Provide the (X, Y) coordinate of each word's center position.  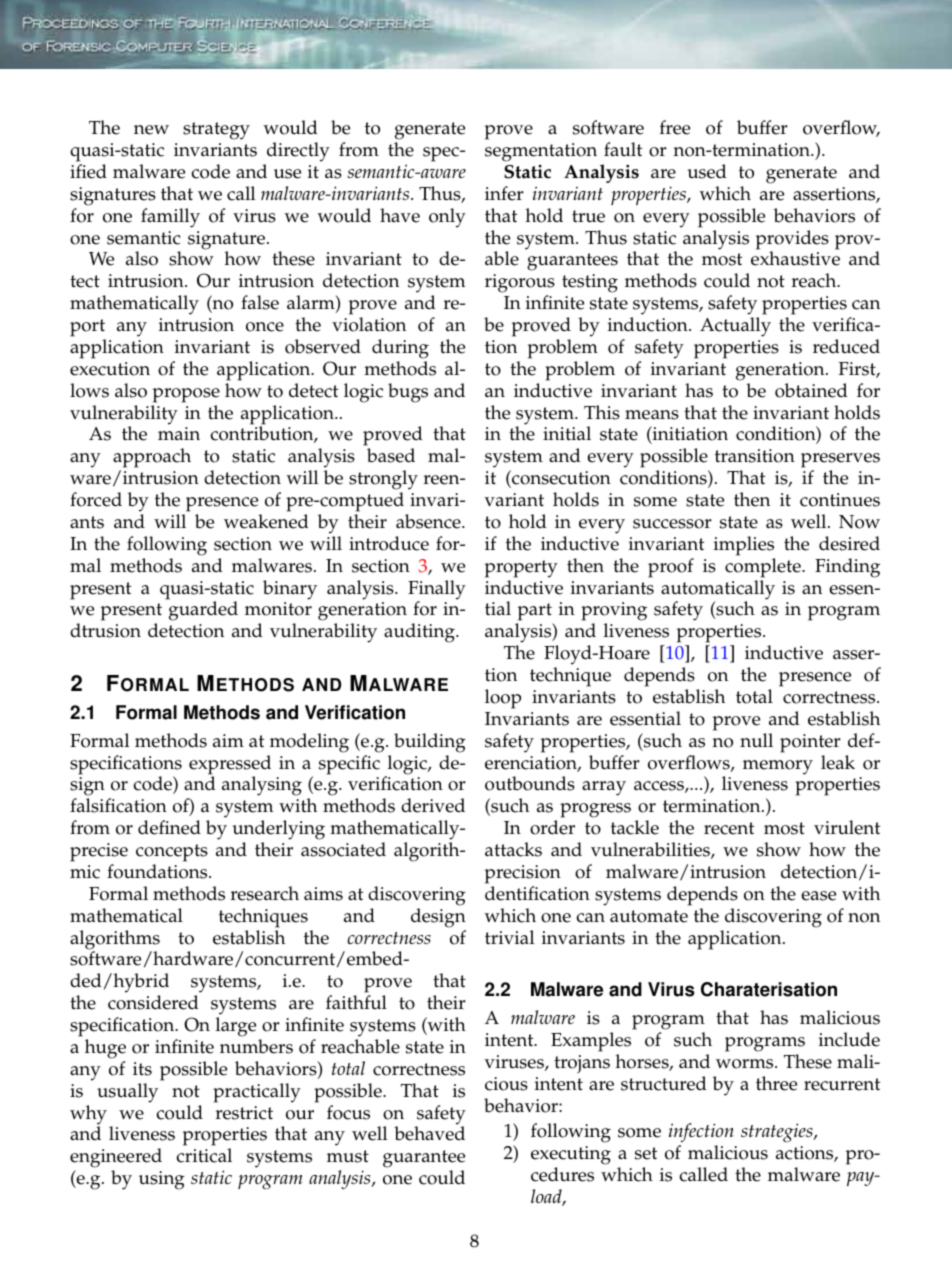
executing (571, 1155)
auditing (420, 633)
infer (504, 193)
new (151, 130)
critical (204, 1155)
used (707, 171)
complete (764, 568)
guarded (203, 611)
